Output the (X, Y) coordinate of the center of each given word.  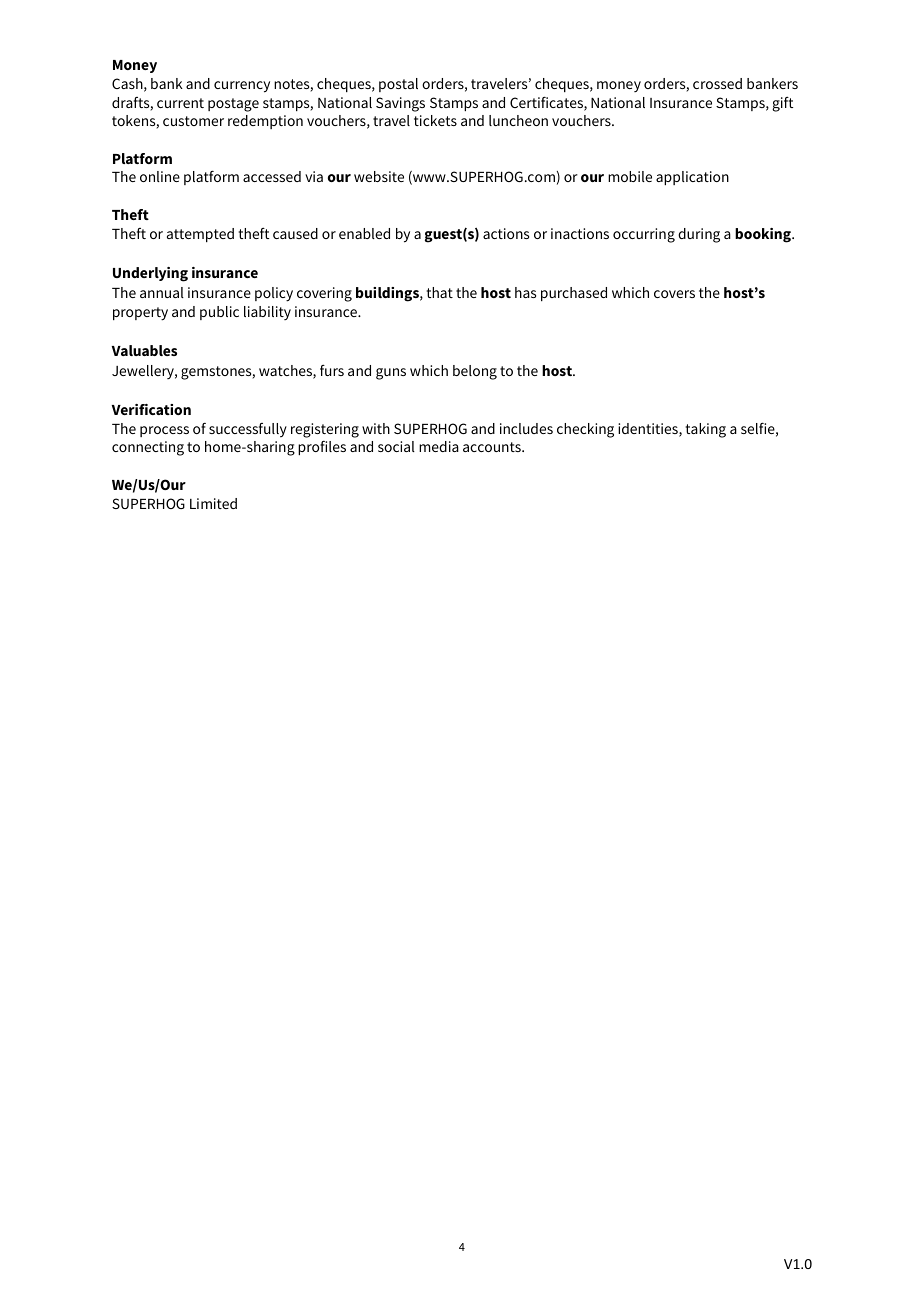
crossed (717, 83)
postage (233, 105)
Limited (213, 503)
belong (475, 372)
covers (674, 294)
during (699, 235)
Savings (400, 104)
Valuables (144, 350)
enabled (364, 233)
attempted (200, 235)
